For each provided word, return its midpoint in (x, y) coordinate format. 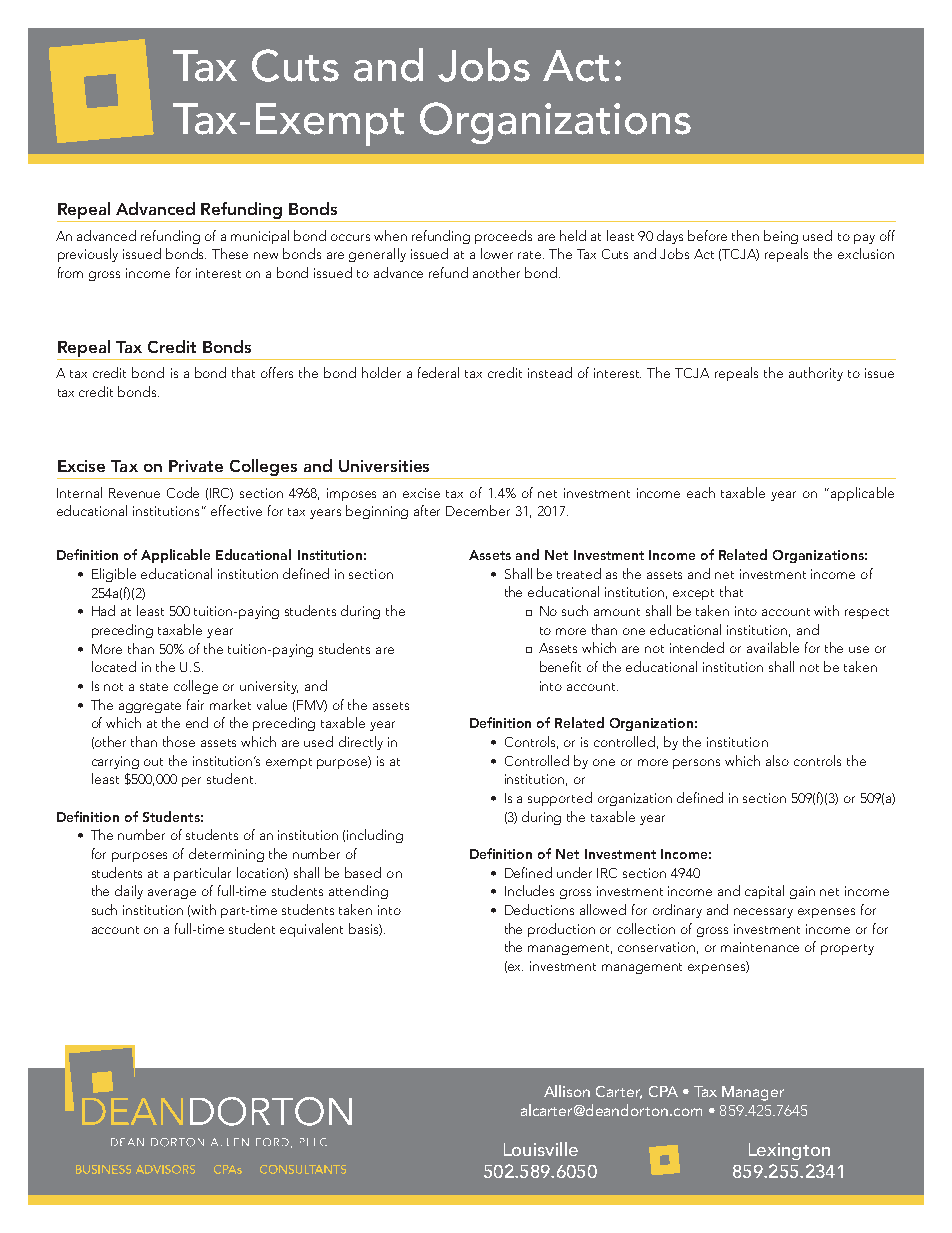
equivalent (311, 930)
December (478, 510)
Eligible (114, 575)
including (375, 836)
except (693, 594)
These (230, 253)
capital (764, 892)
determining (226, 855)
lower (497, 253)
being (781, 237)
